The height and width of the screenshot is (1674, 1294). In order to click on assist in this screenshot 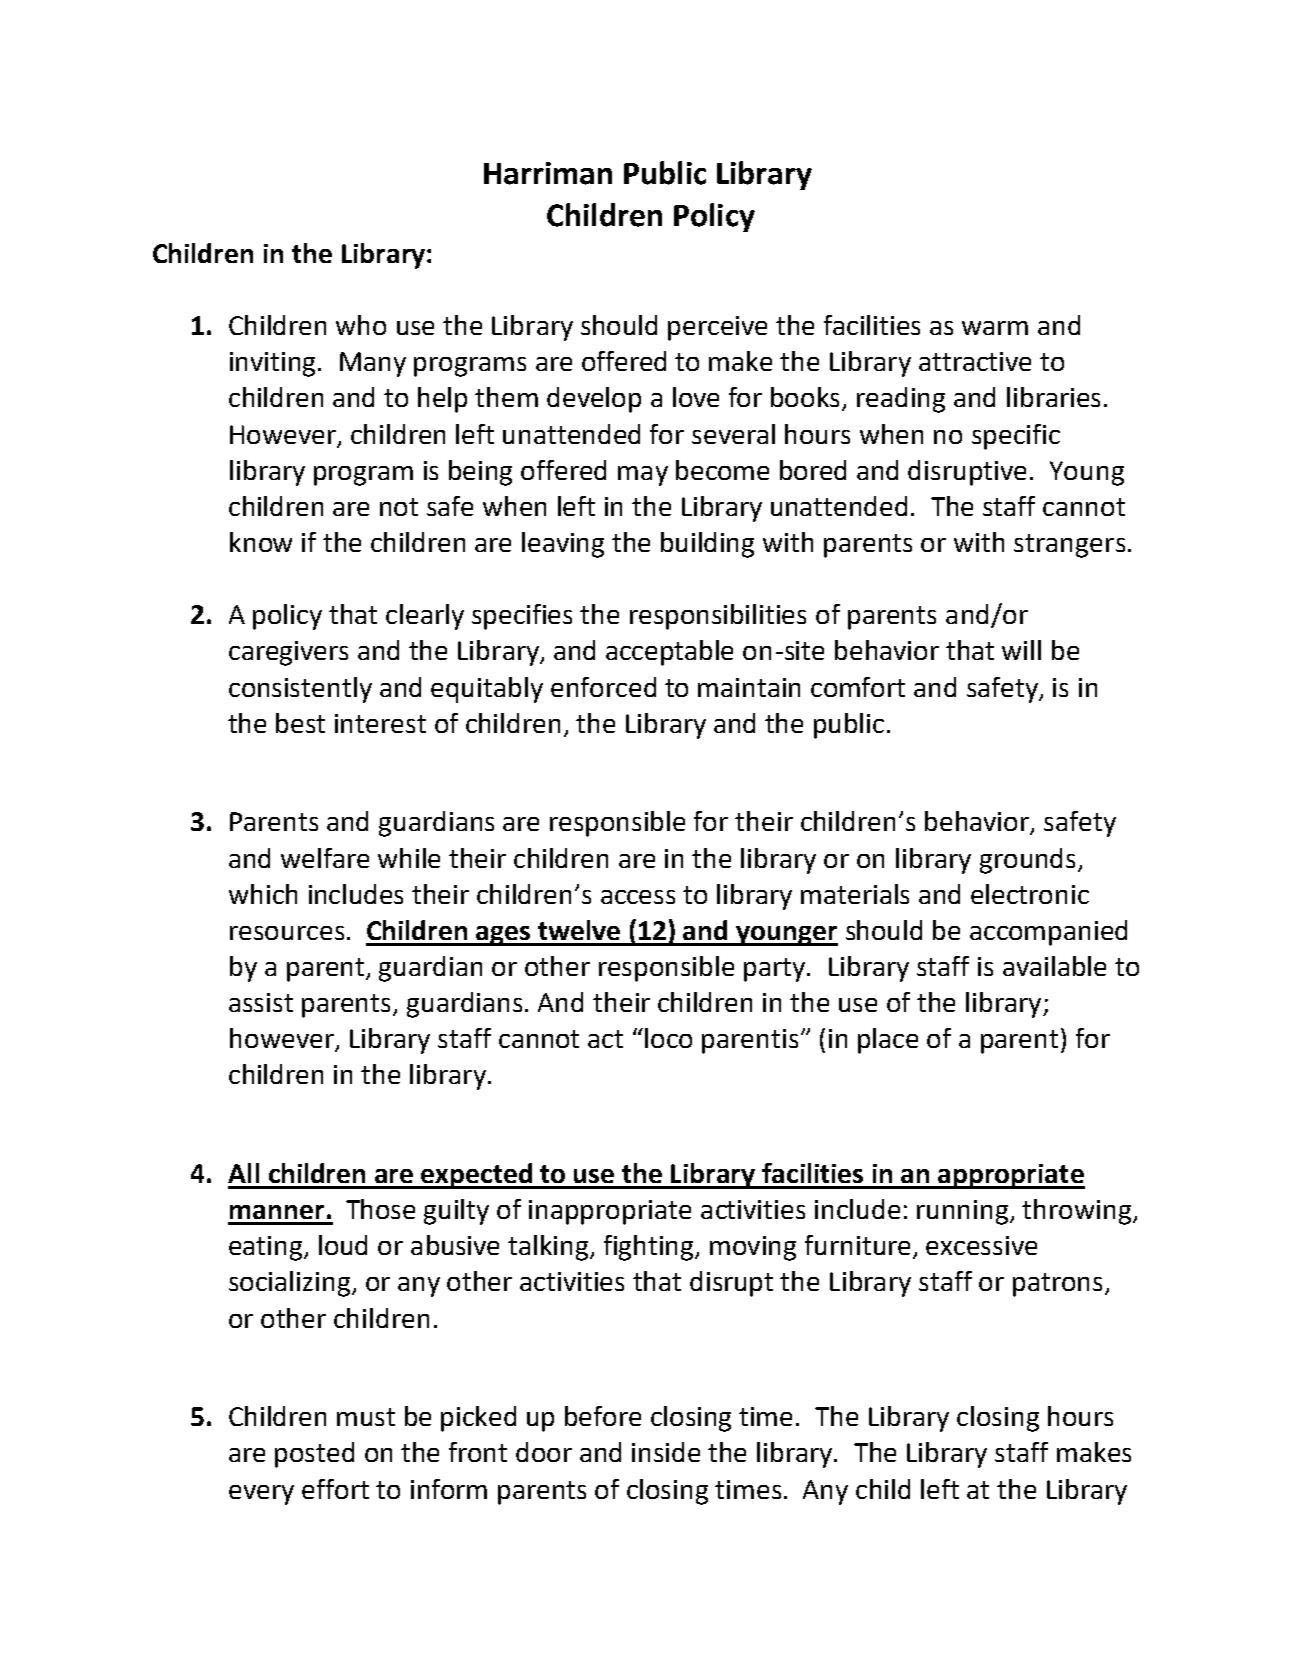, I will do `click(261, 1002)`.
